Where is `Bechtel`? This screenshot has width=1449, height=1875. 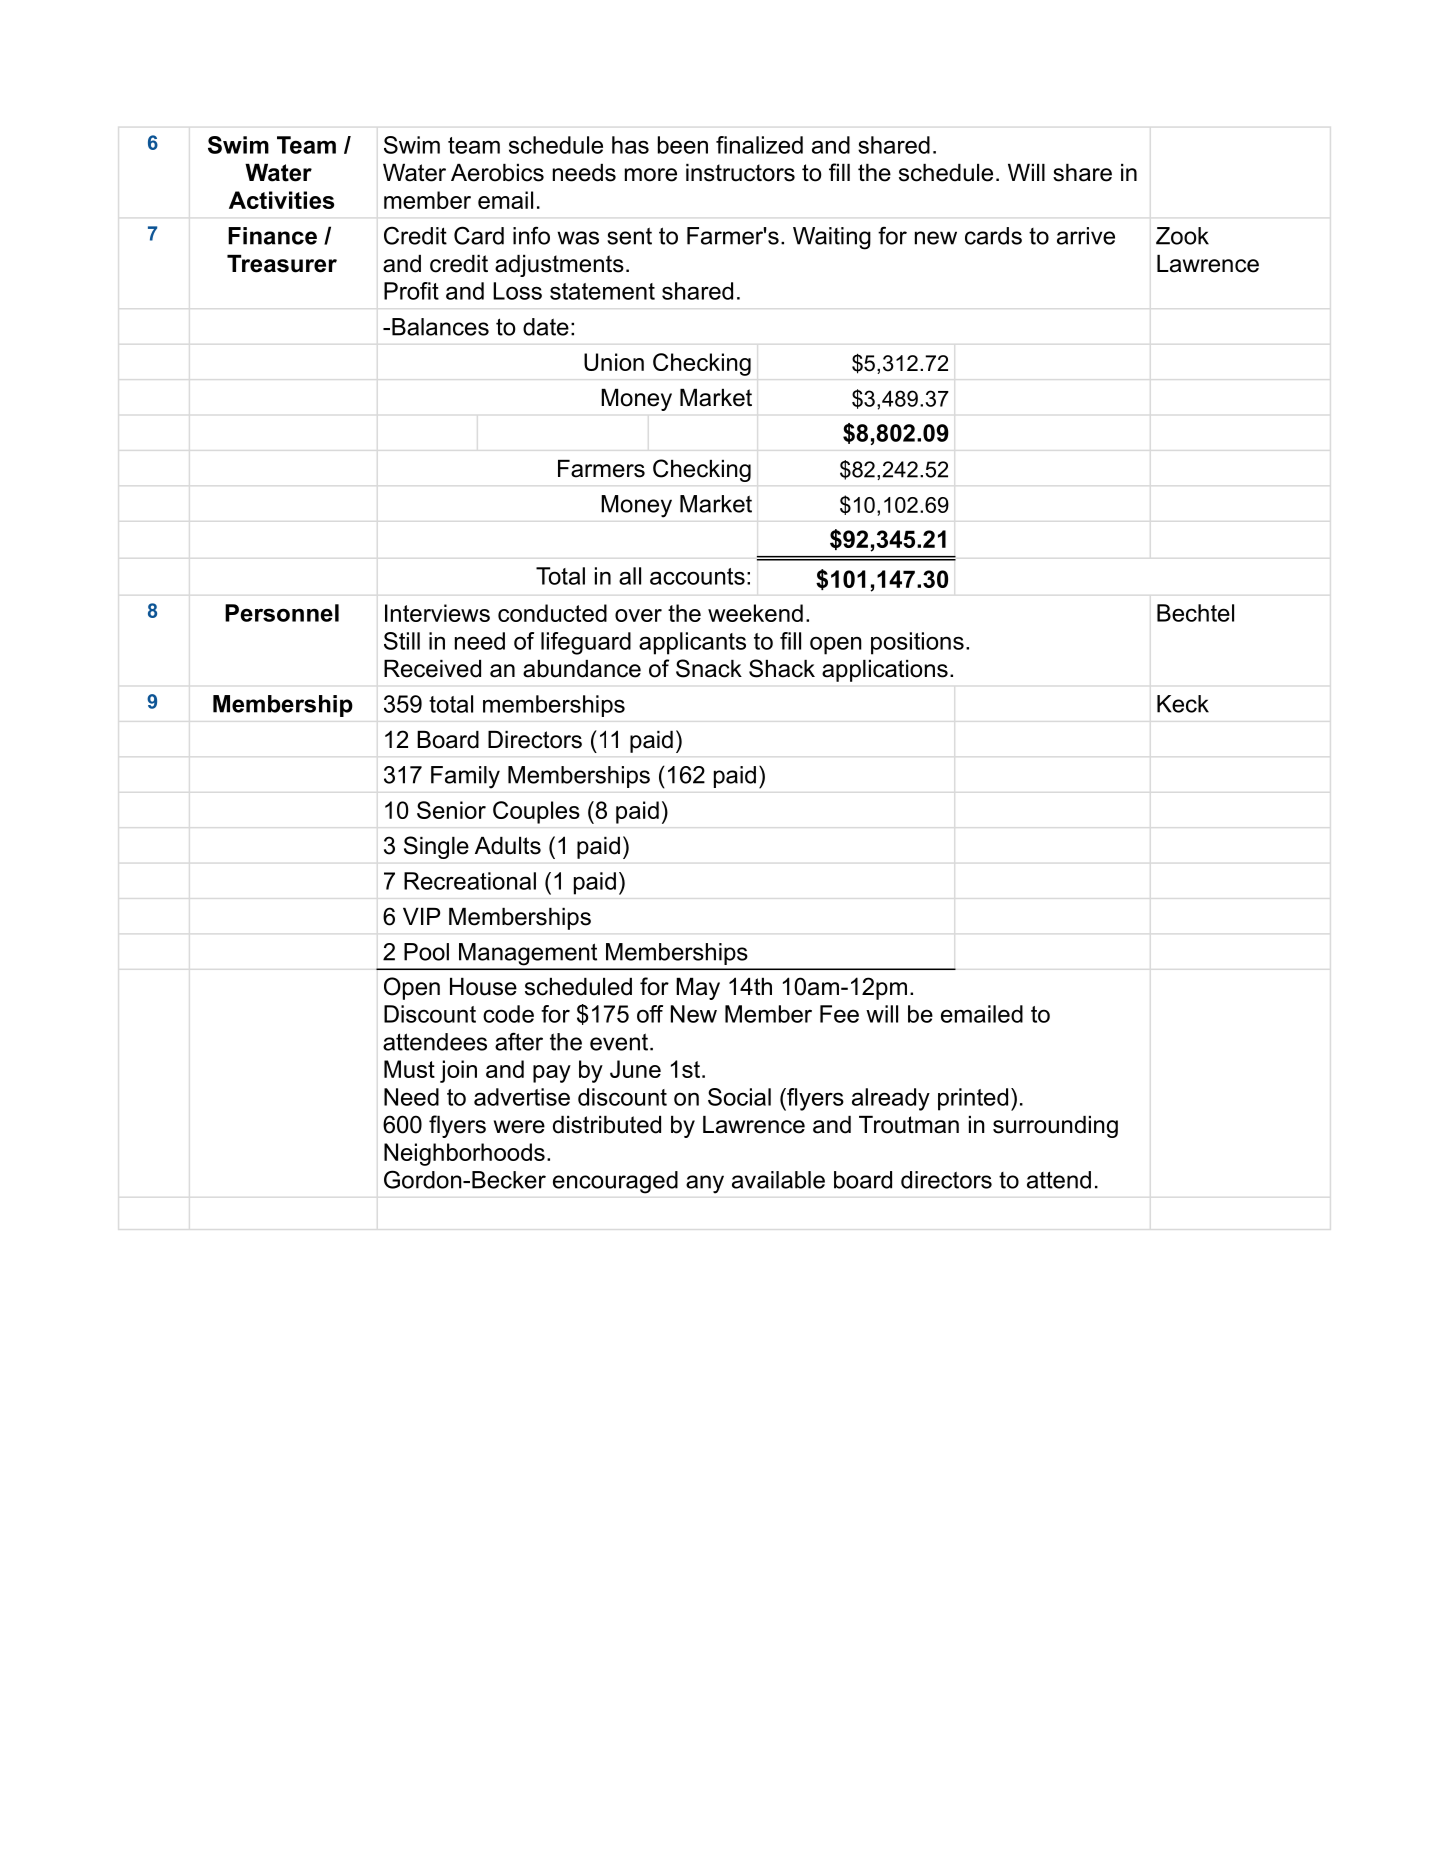 Bechtel is located at coordinates (1195, 613).
